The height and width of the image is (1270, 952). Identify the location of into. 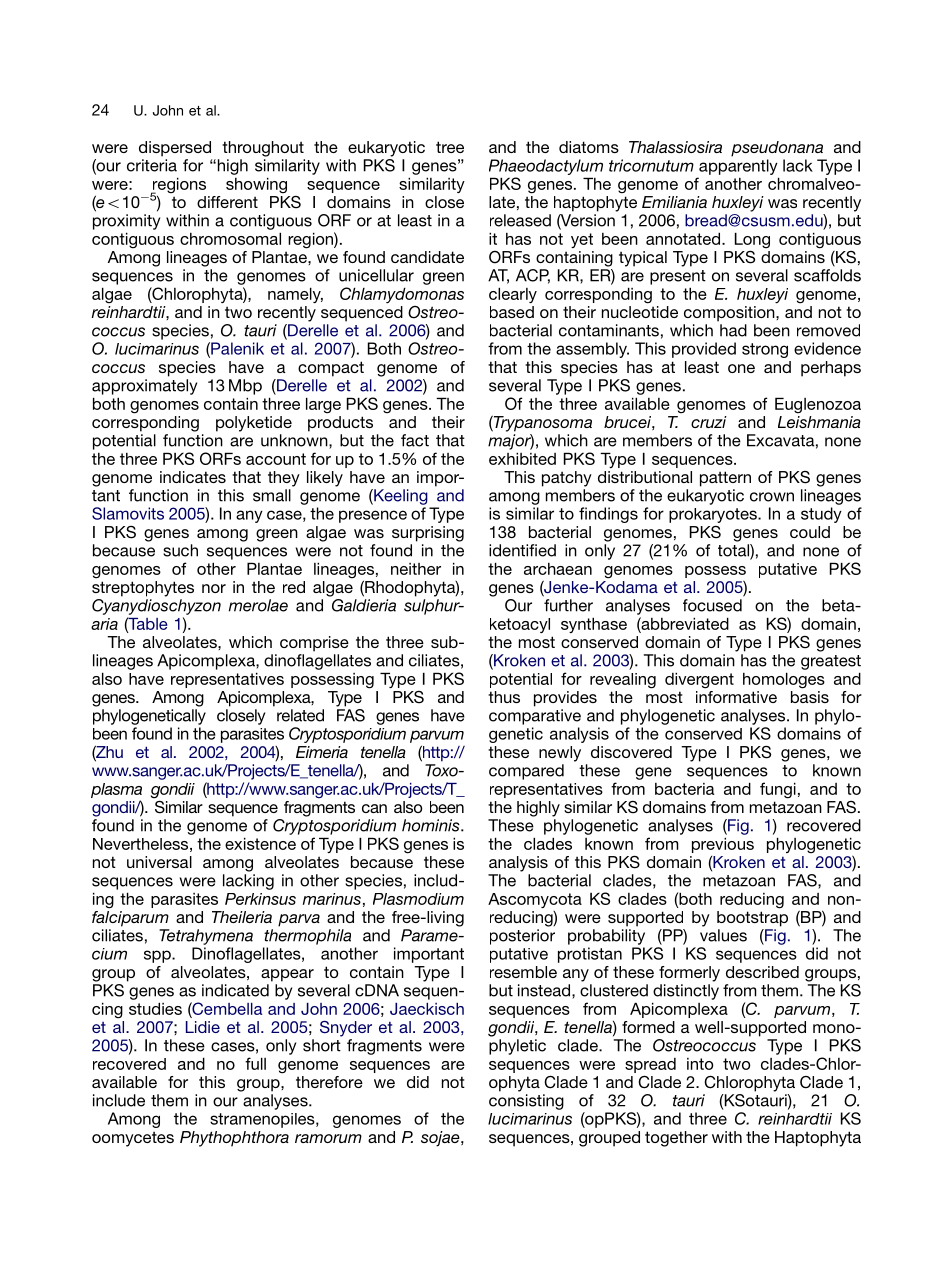
(700, 1064).
